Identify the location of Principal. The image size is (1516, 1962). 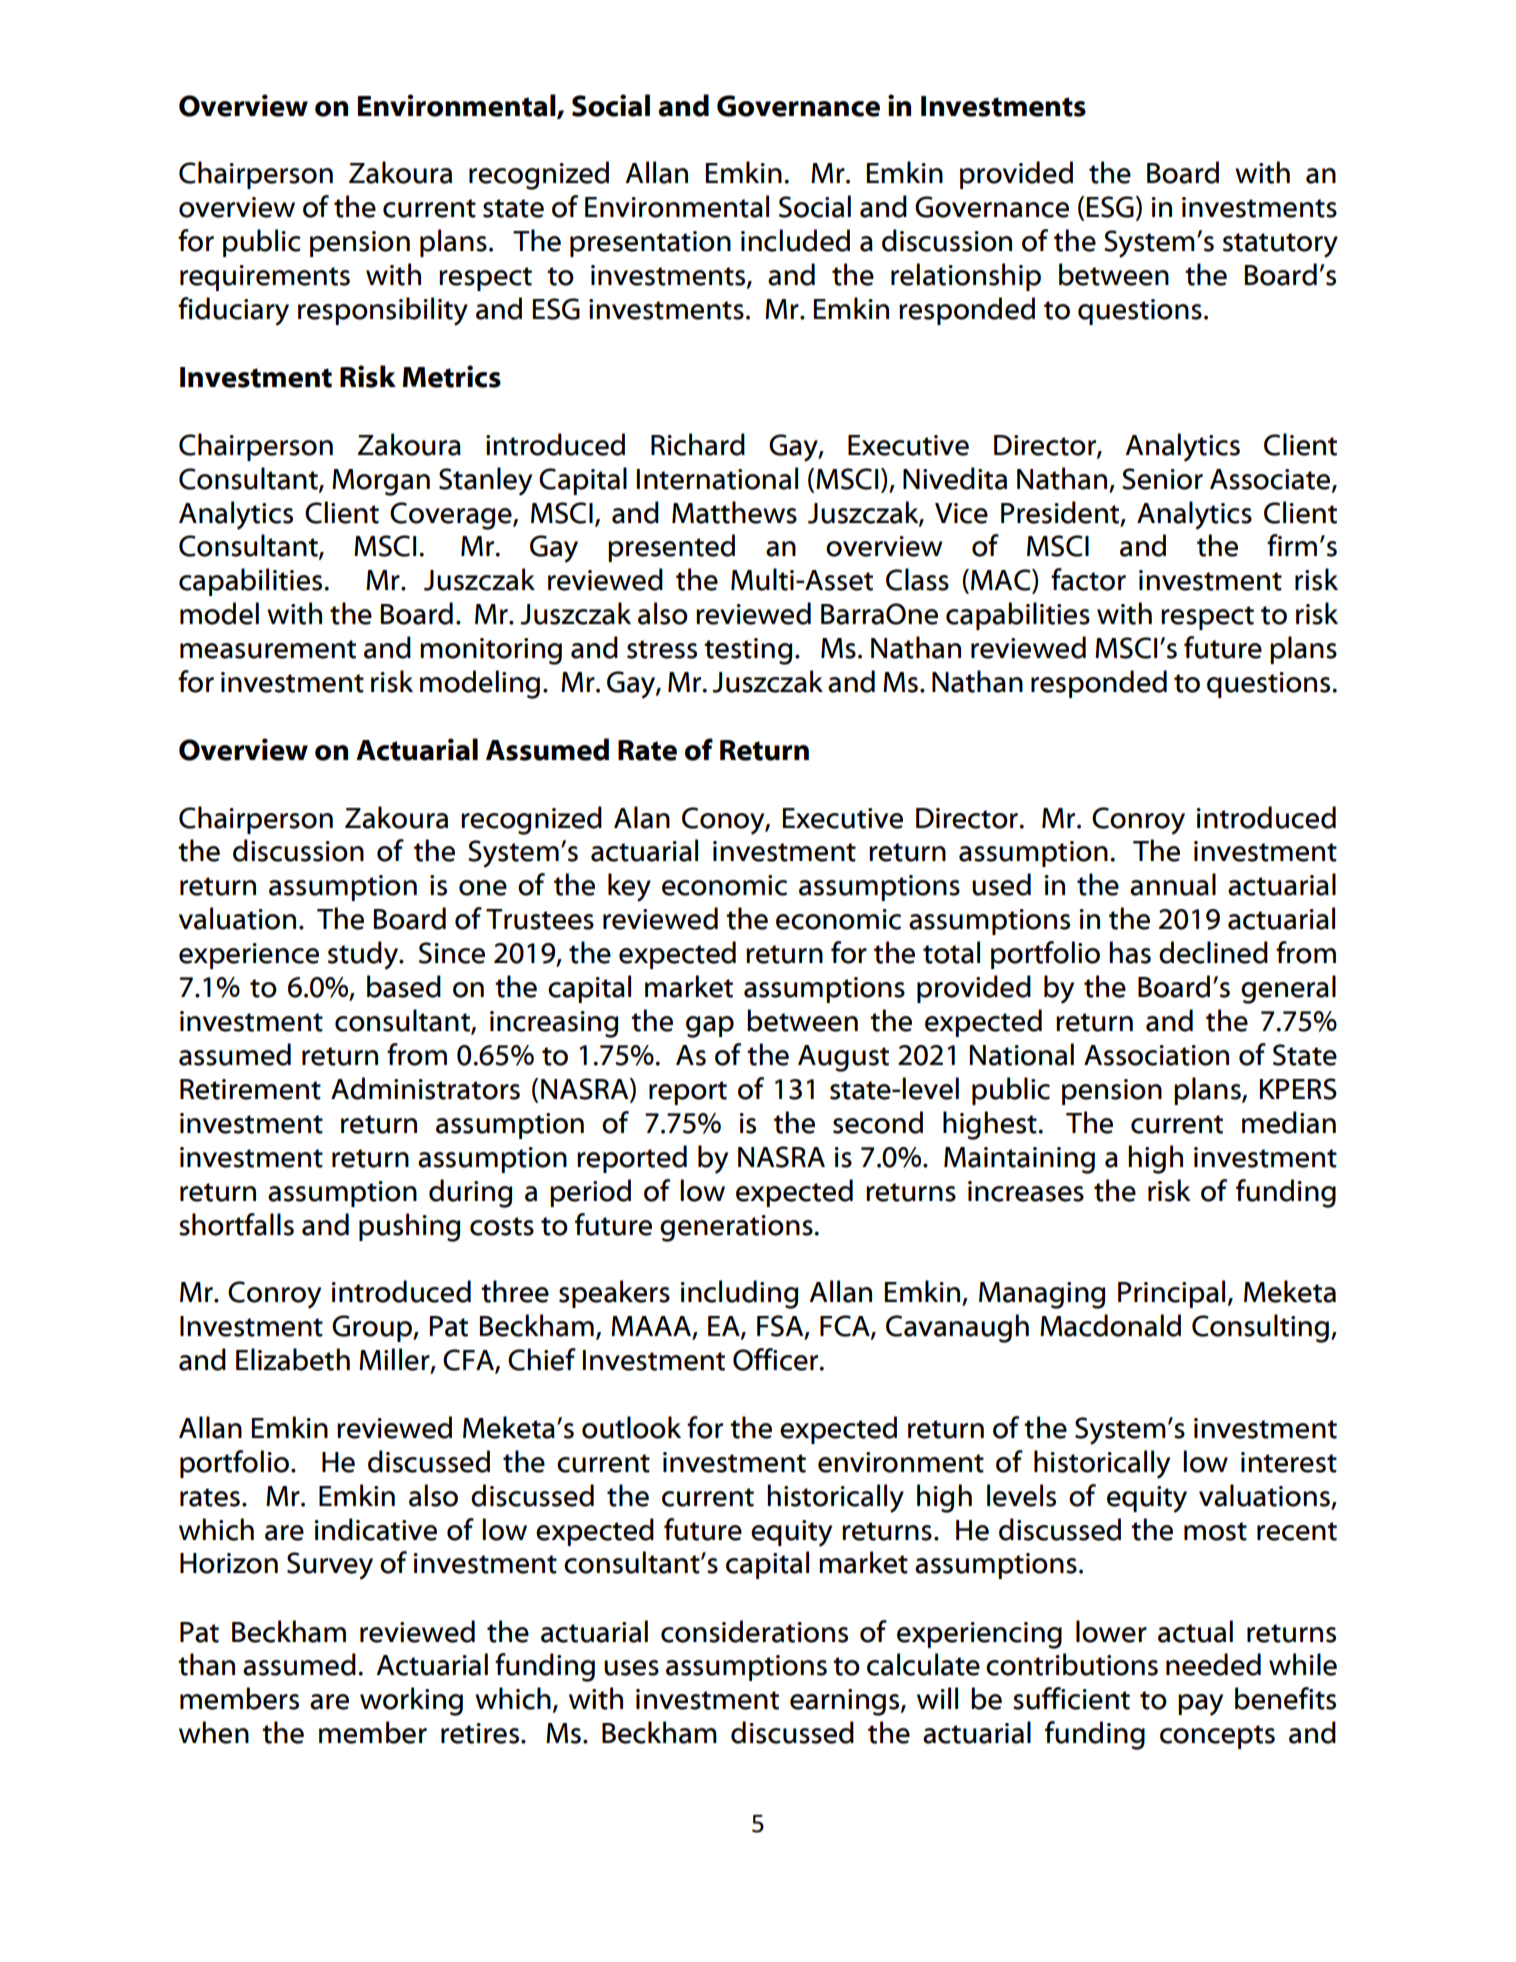
(1171, 1294).
